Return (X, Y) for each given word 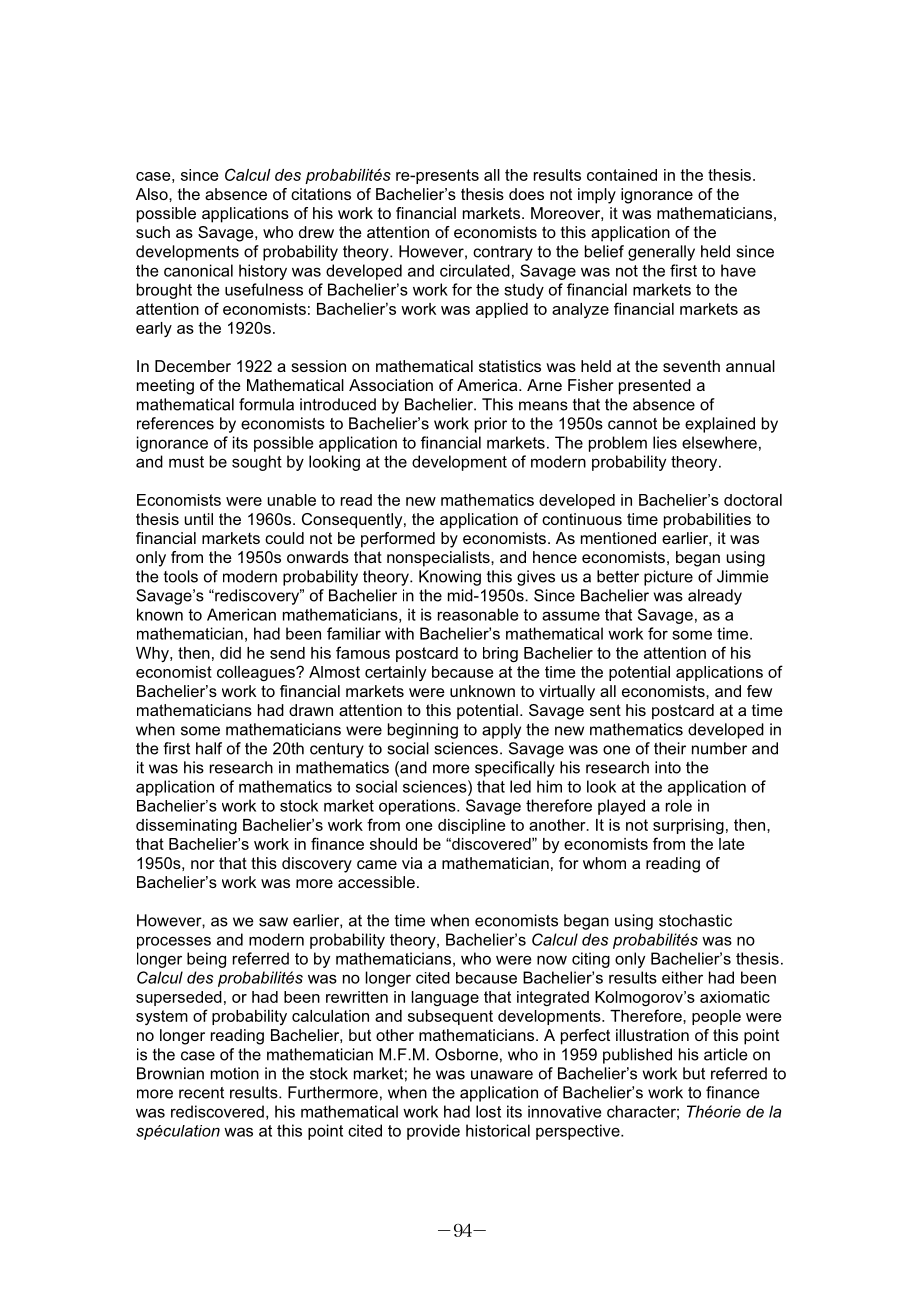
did (230, 653)
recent (201, 1093)
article (726, 1054)
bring (500, 655)
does (526, 194)
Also (153, 194)
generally (661, 253)
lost (488, 1111)
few (759, 691)
